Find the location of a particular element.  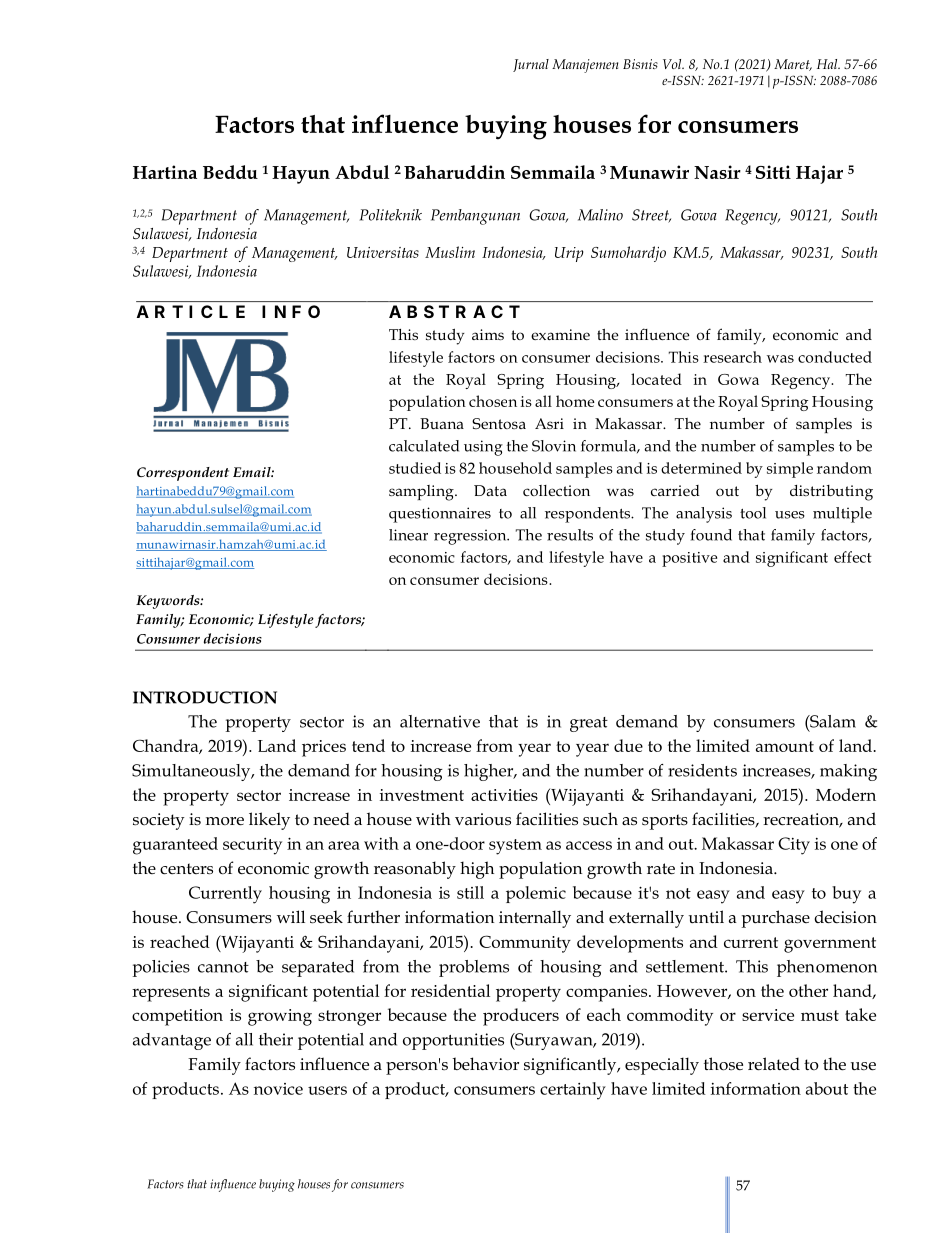

related is located at coordinates (774, 1064).
